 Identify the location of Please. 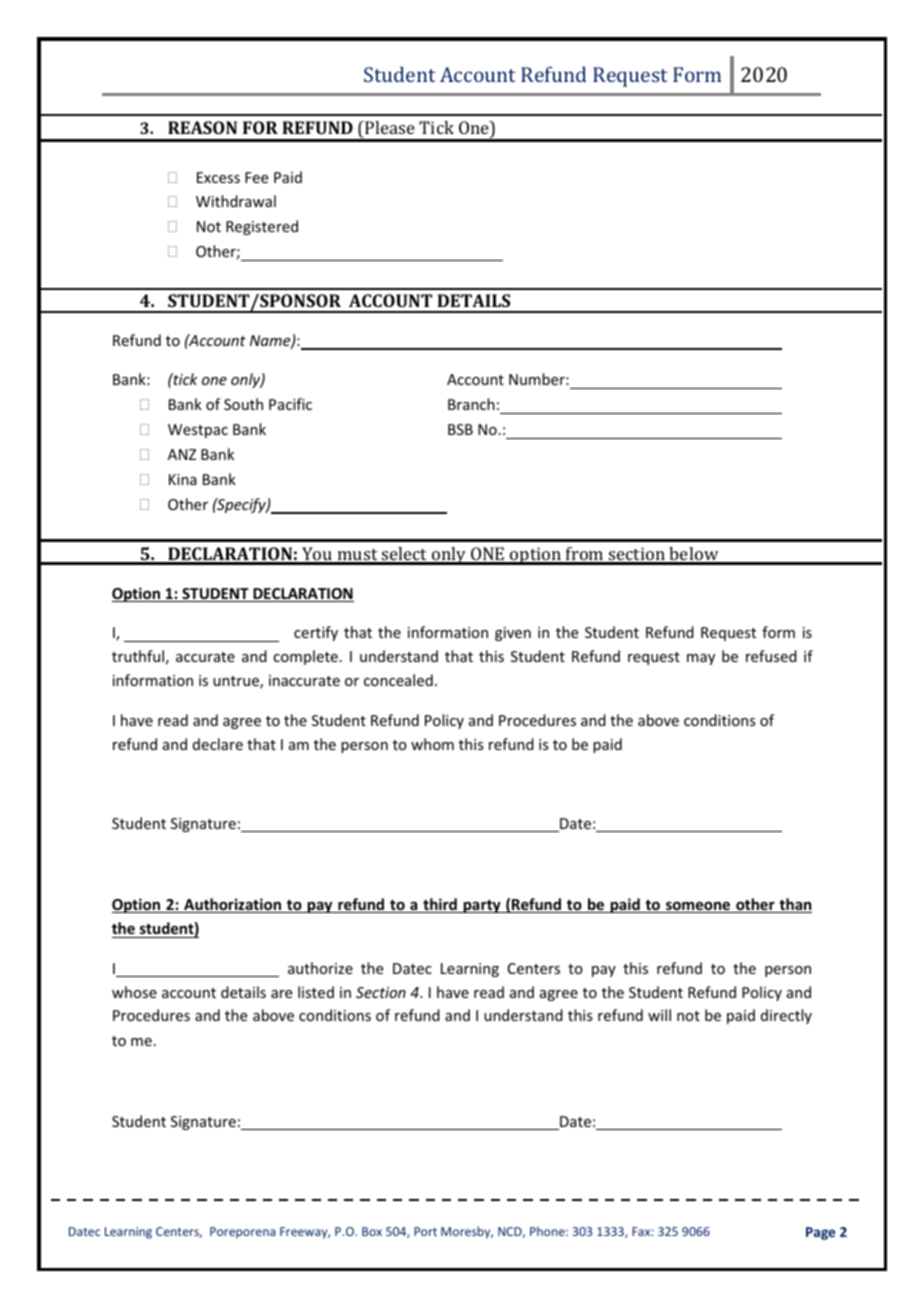
(389, 127).
